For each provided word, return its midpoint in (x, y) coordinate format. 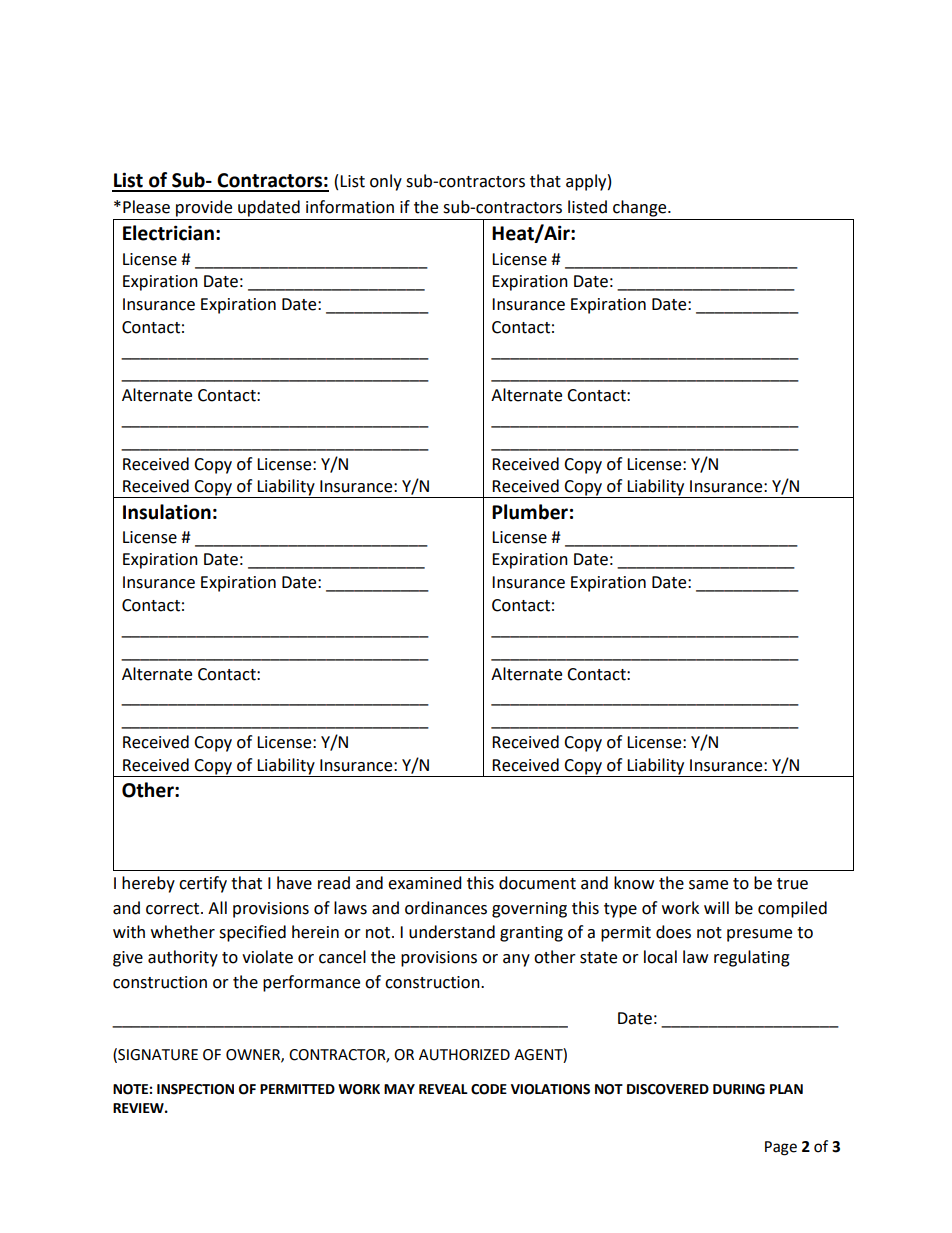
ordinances (446, 908)
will (716, 907)
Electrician (168, 233)
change (641, 208)
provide (204, 208)
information (350, 207)
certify (203, 884)
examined (425, 883)
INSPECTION (195, 1089)
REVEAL (443, 1089)
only (386, 182)
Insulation (167, 512)
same (708, 885)
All (217, 907)
